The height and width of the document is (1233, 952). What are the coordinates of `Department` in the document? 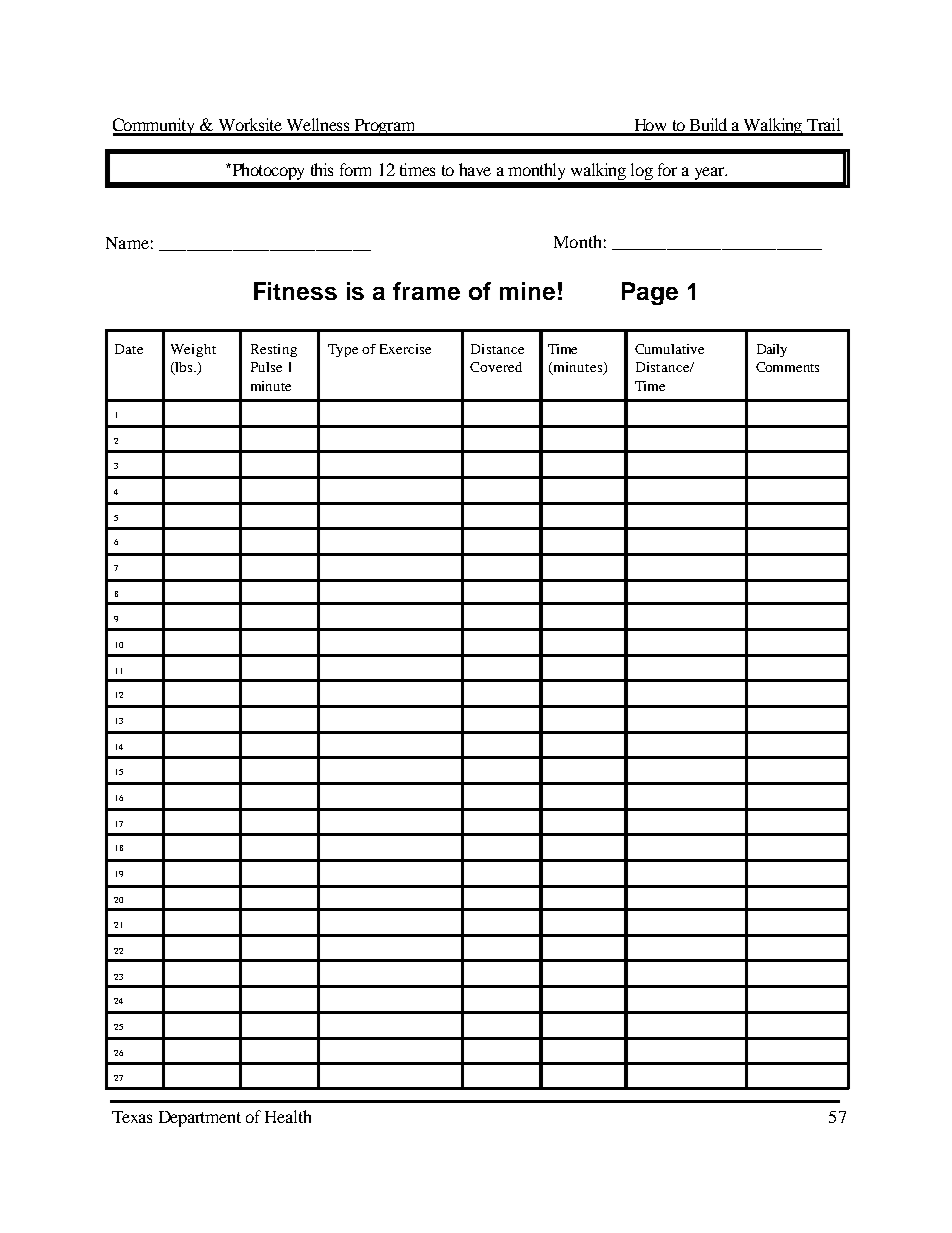 It's located at (200, 1119).
